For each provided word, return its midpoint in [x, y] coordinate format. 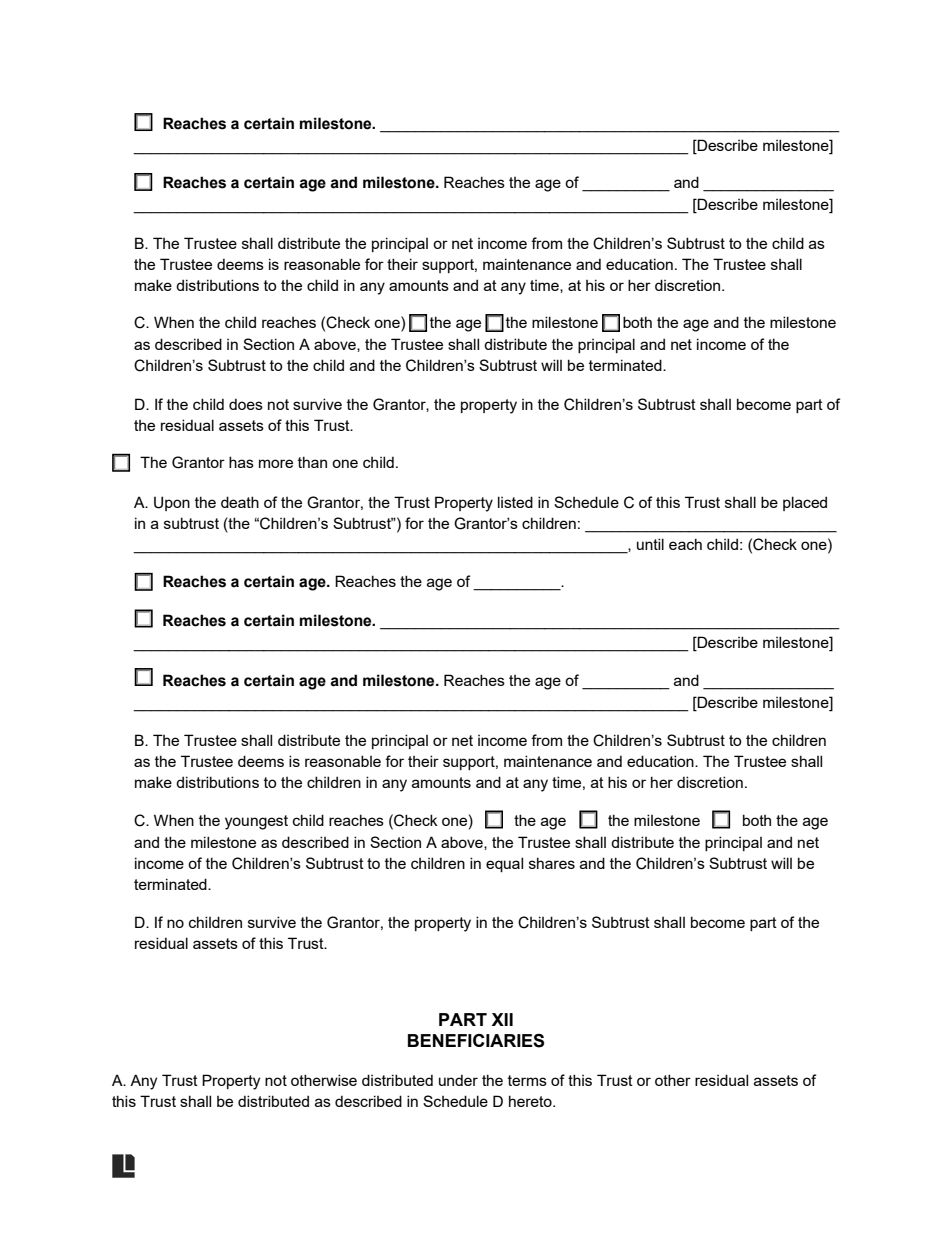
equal [504, 864]
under [458, 1080]
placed [805, 503]
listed [515, 502]
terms [527, 1080]
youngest [256, 822]
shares [552, 863]
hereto [531, 1101]
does [246, 404]
